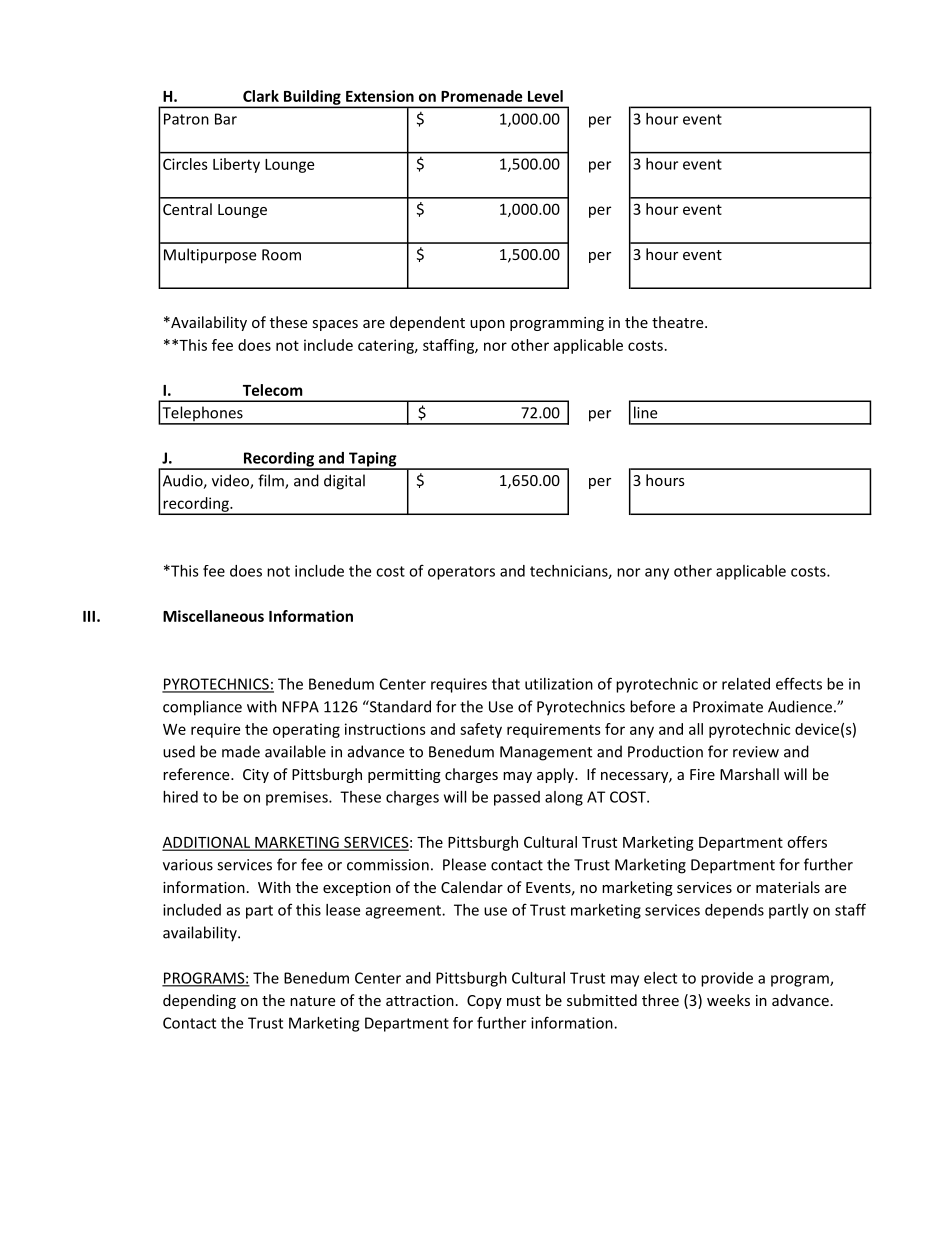  What do you see at coordinates (728, 707) in the screenshot?
I see `Proximate` at bounding box center [728, 707].
